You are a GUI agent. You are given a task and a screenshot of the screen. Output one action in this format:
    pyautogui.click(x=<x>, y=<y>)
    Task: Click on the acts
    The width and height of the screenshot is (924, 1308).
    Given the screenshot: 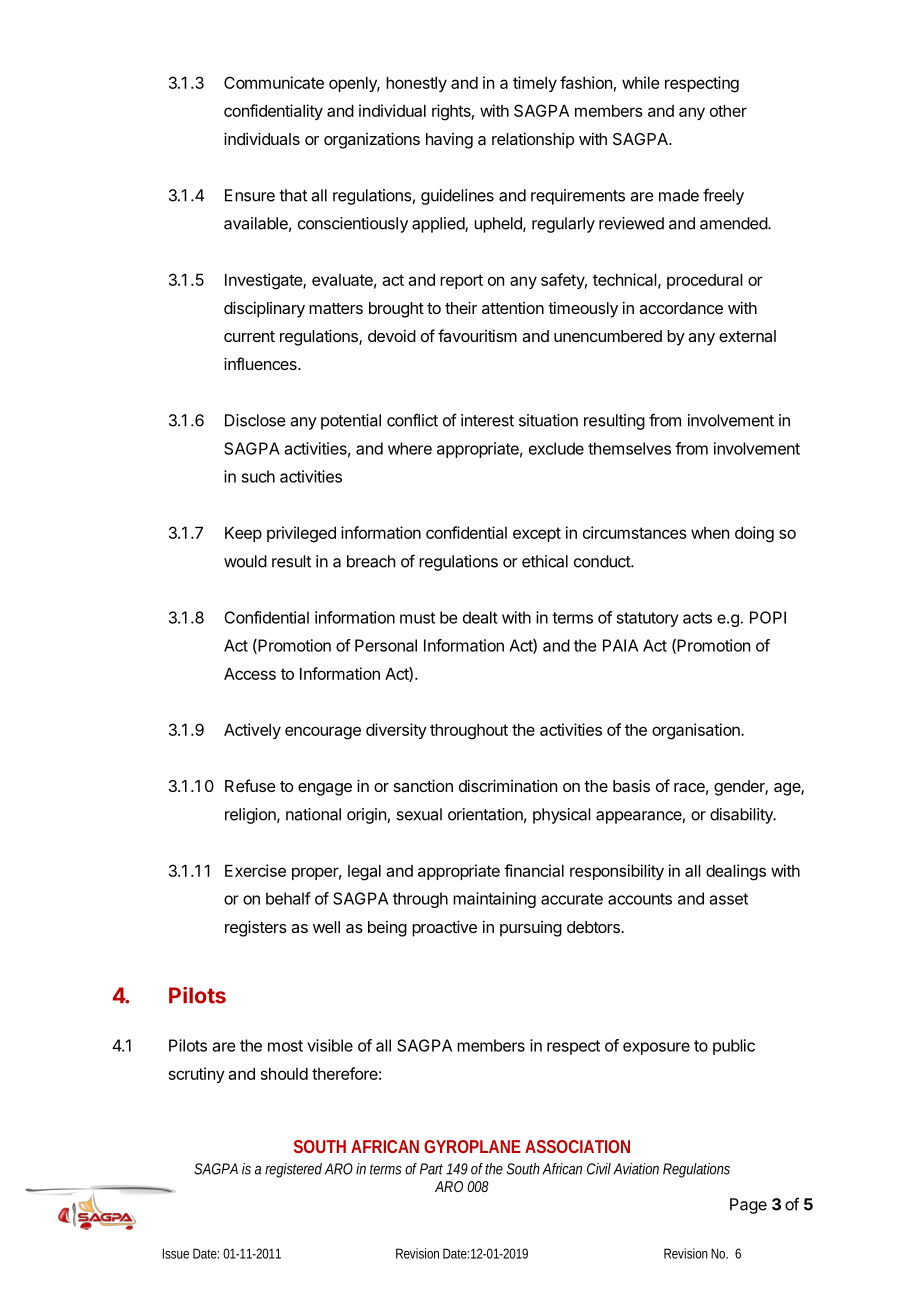 What is the action you would take?
    pyautogui.click(x=697, y=618)
